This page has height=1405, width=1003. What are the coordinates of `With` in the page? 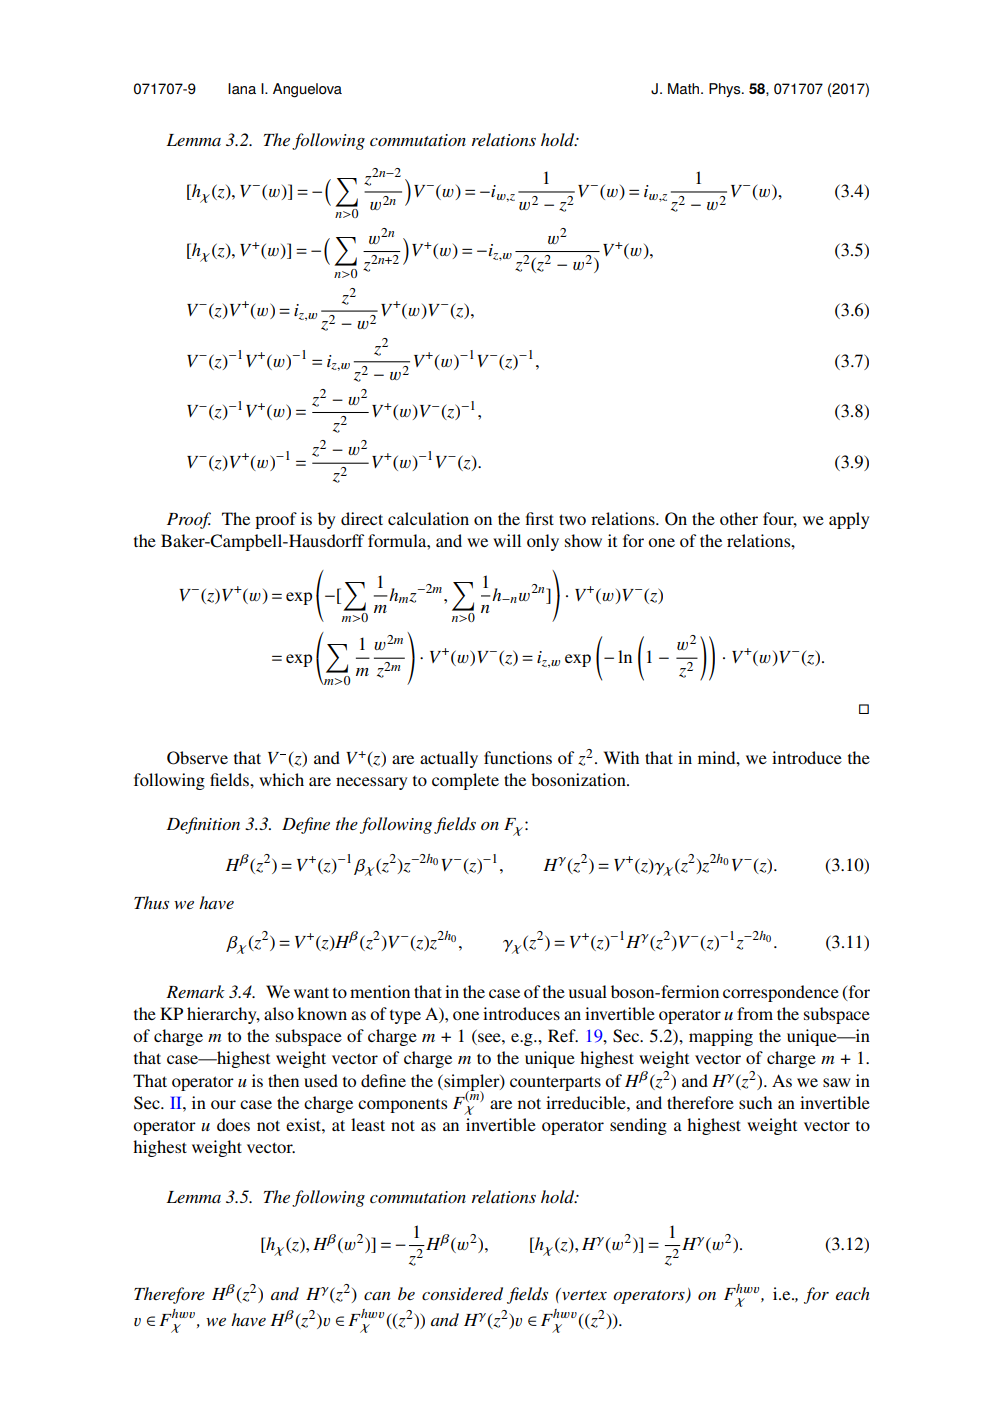 It's located at (621, 757).
